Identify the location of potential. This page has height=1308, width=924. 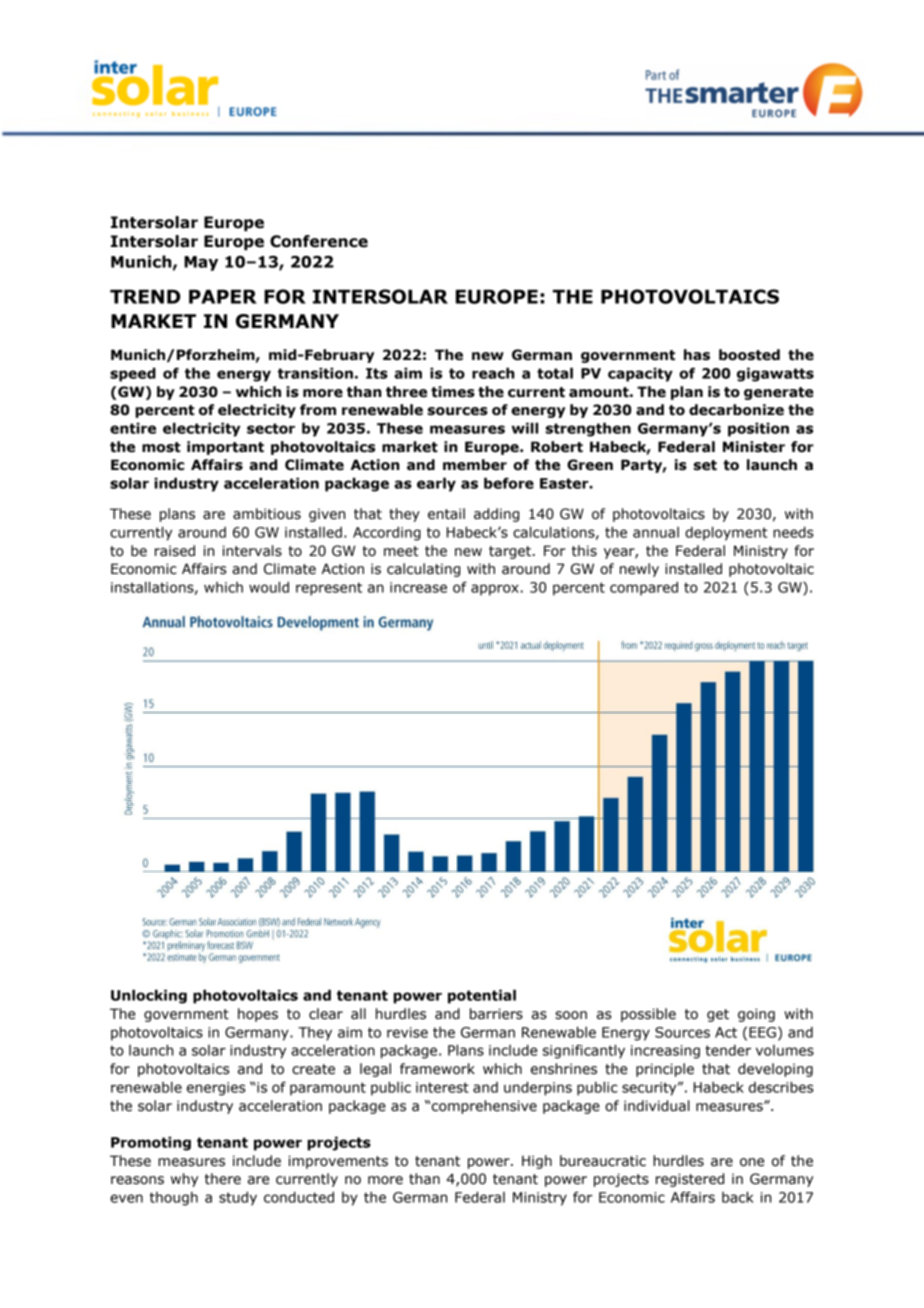
(482, 996).
